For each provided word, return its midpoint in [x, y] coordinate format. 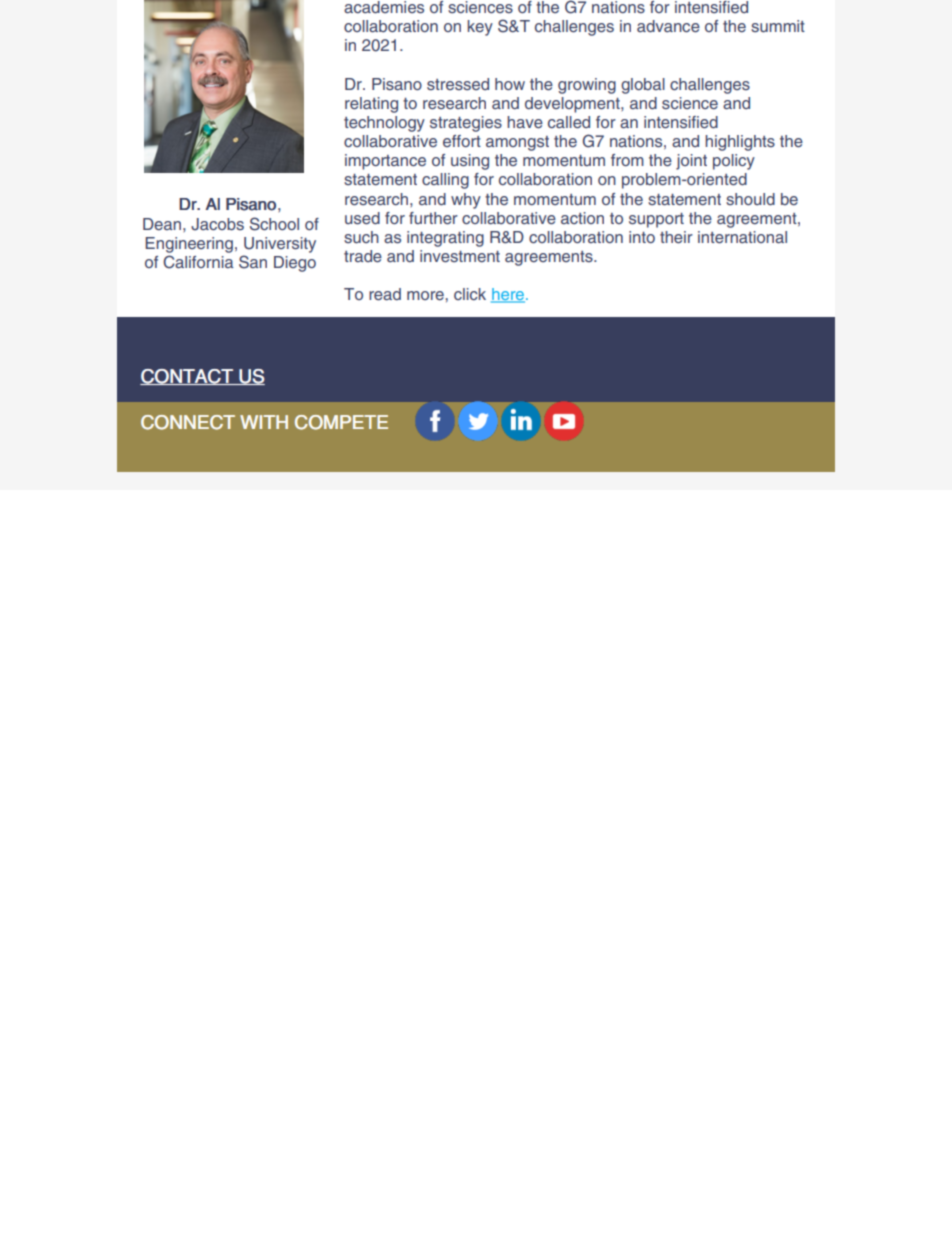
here [508, 295]
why [466, 201]
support [656, 220]
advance [668, 26]
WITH [264, 422]
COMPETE [341, 422]
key [480, 28]
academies [384, 7]
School [274, 224]
